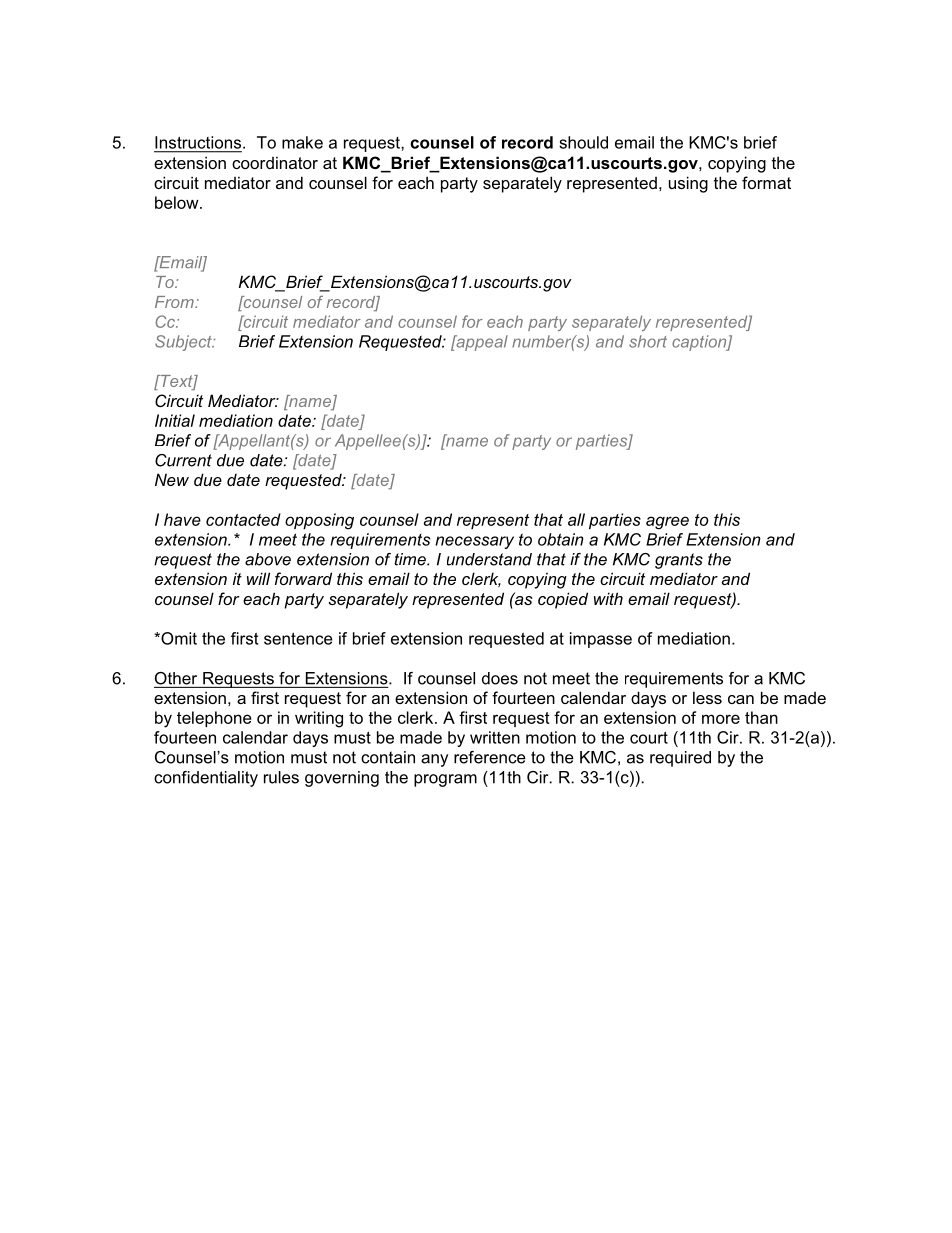 The image size is (952, 1233). I want to click on rules, so click(281, 777).
